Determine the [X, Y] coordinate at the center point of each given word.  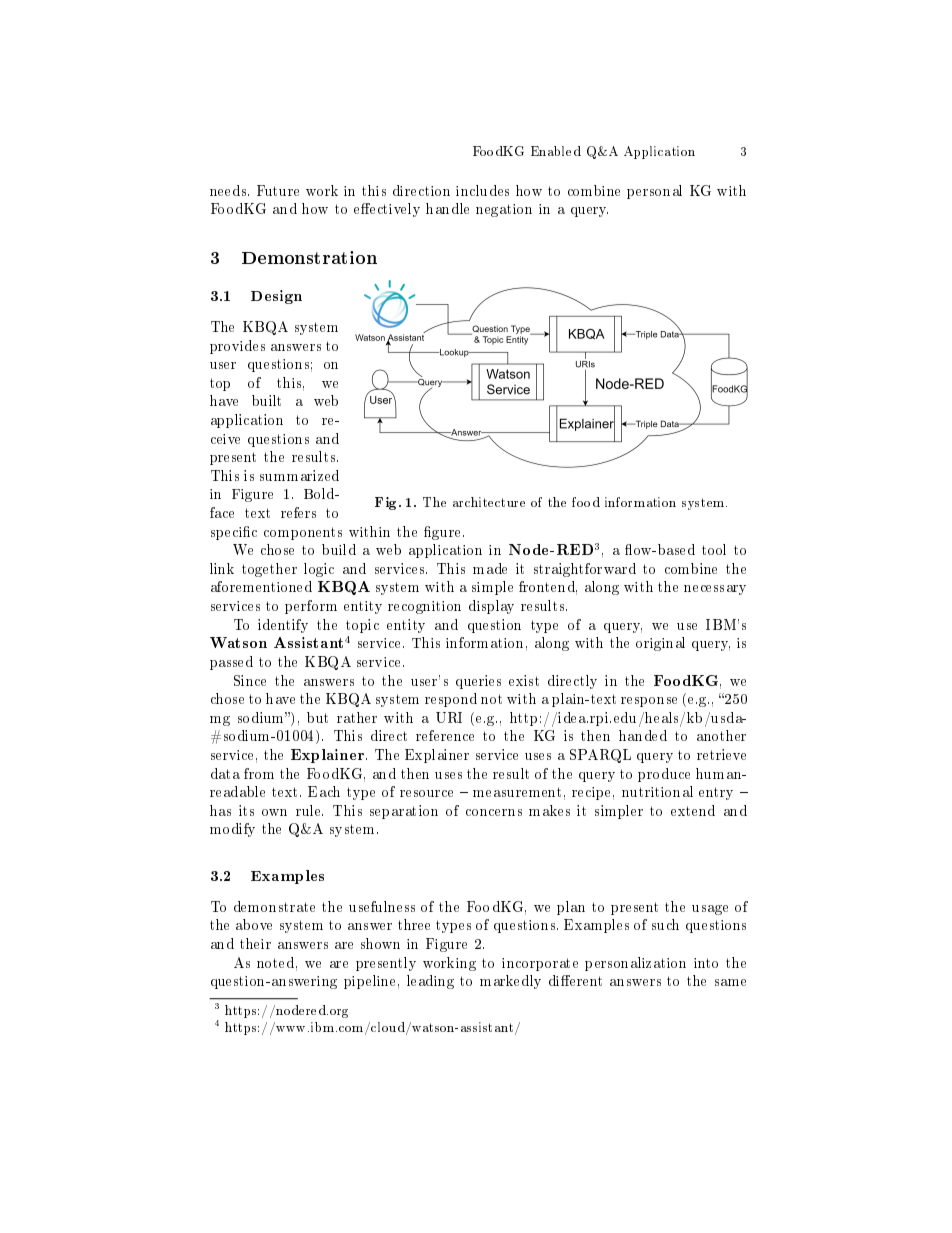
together [269, 570]
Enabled [556, 151]
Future [278, 190]
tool [714, 549]
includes [482, 190]
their [255, 943]
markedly [510, 982]
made [490, 568]
